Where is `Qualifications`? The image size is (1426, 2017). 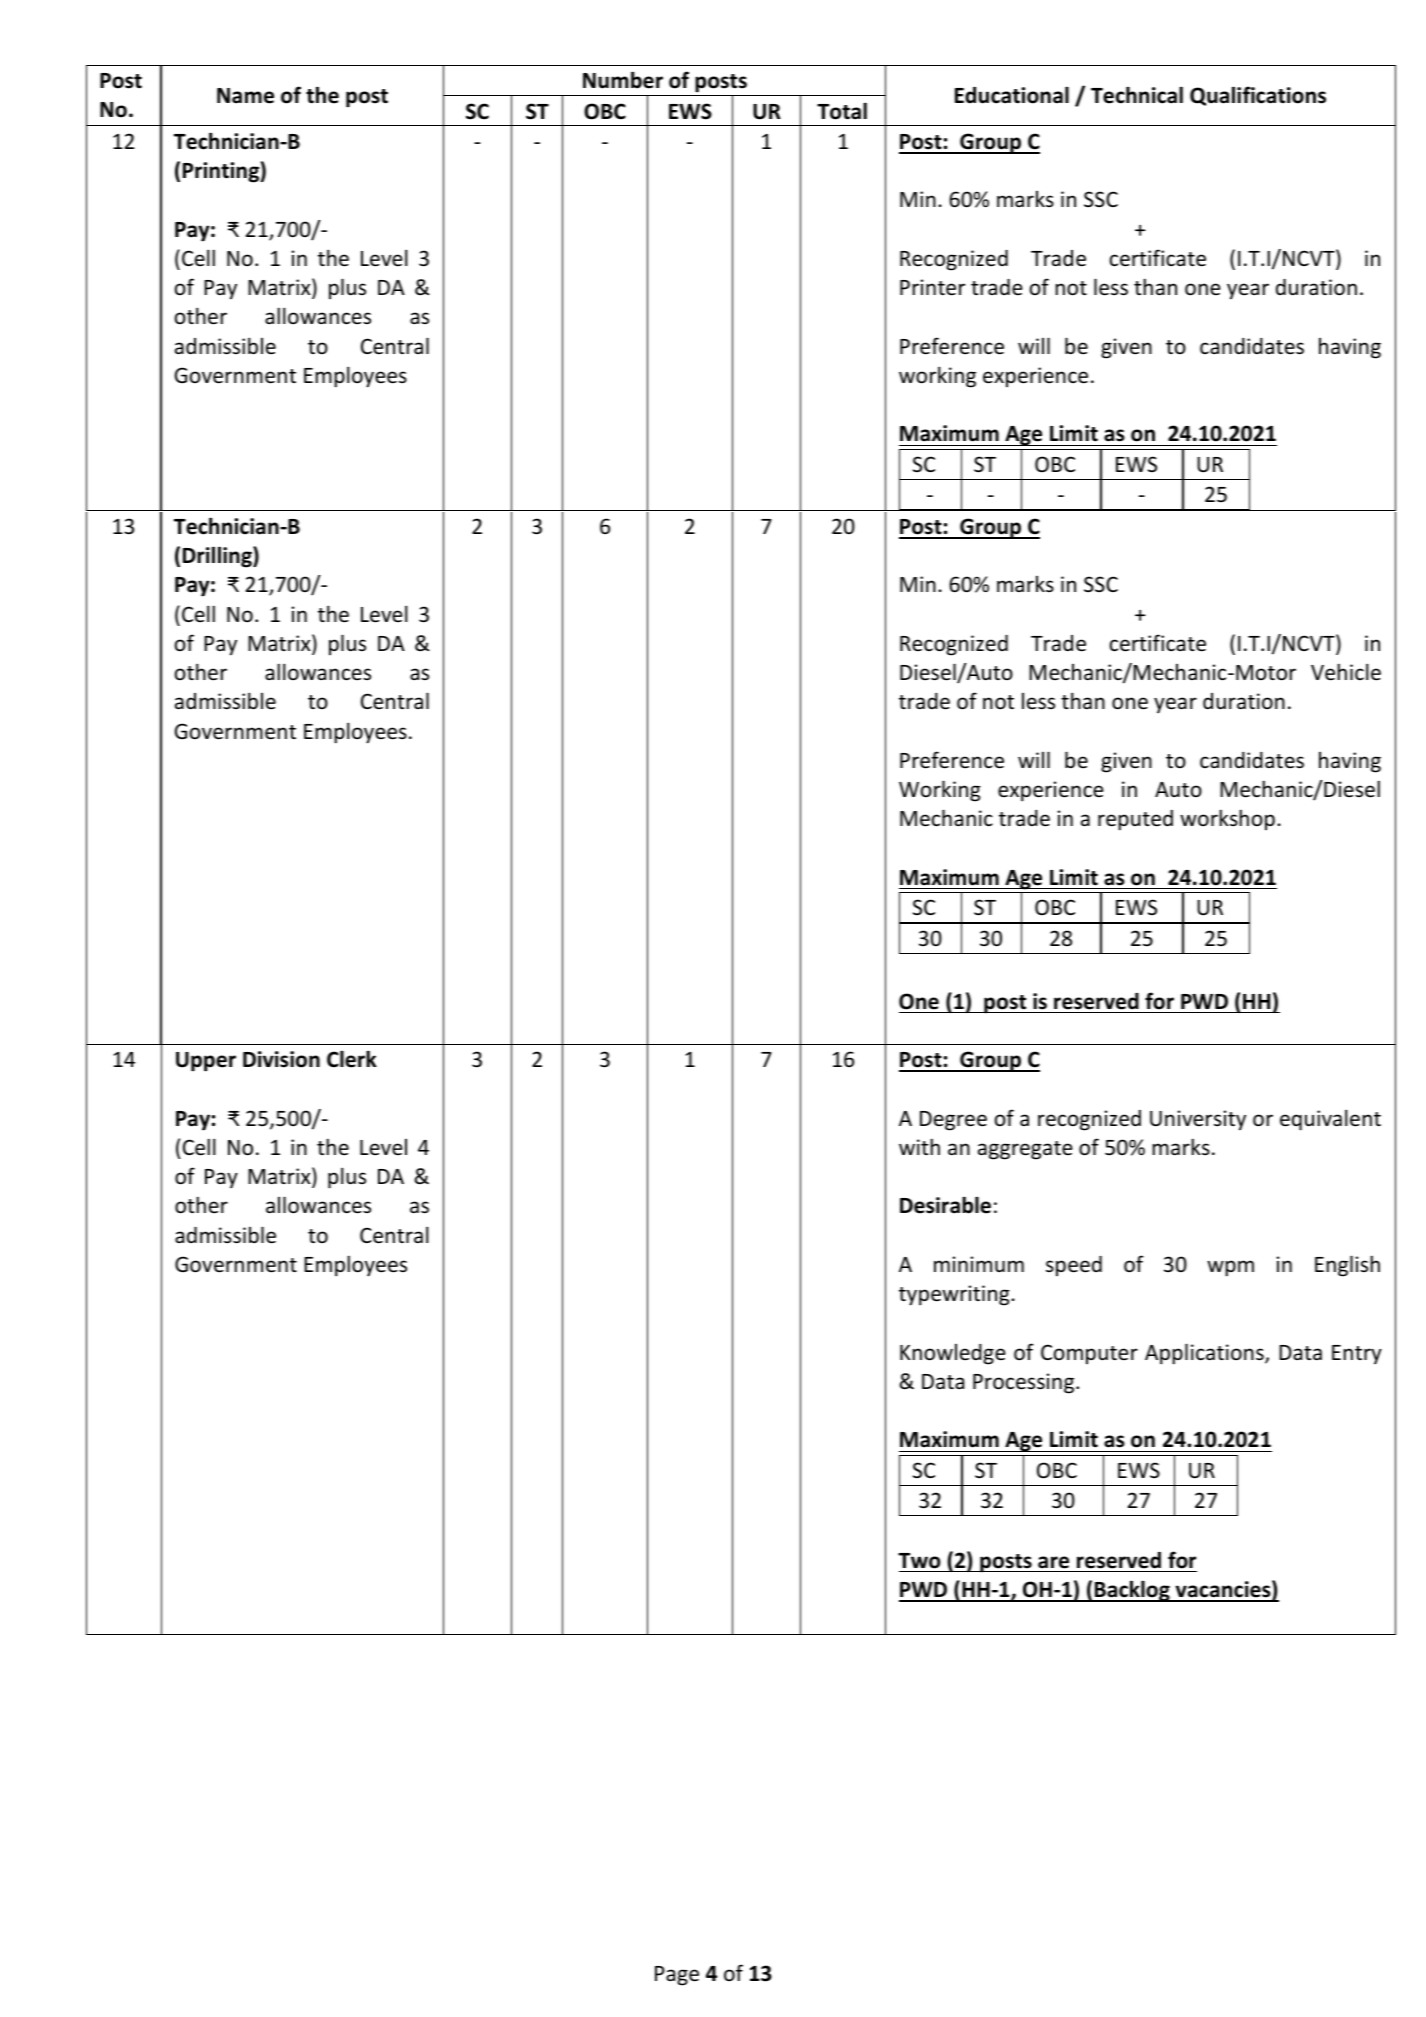 Qualifications is located at coordinates (1258, 96).
